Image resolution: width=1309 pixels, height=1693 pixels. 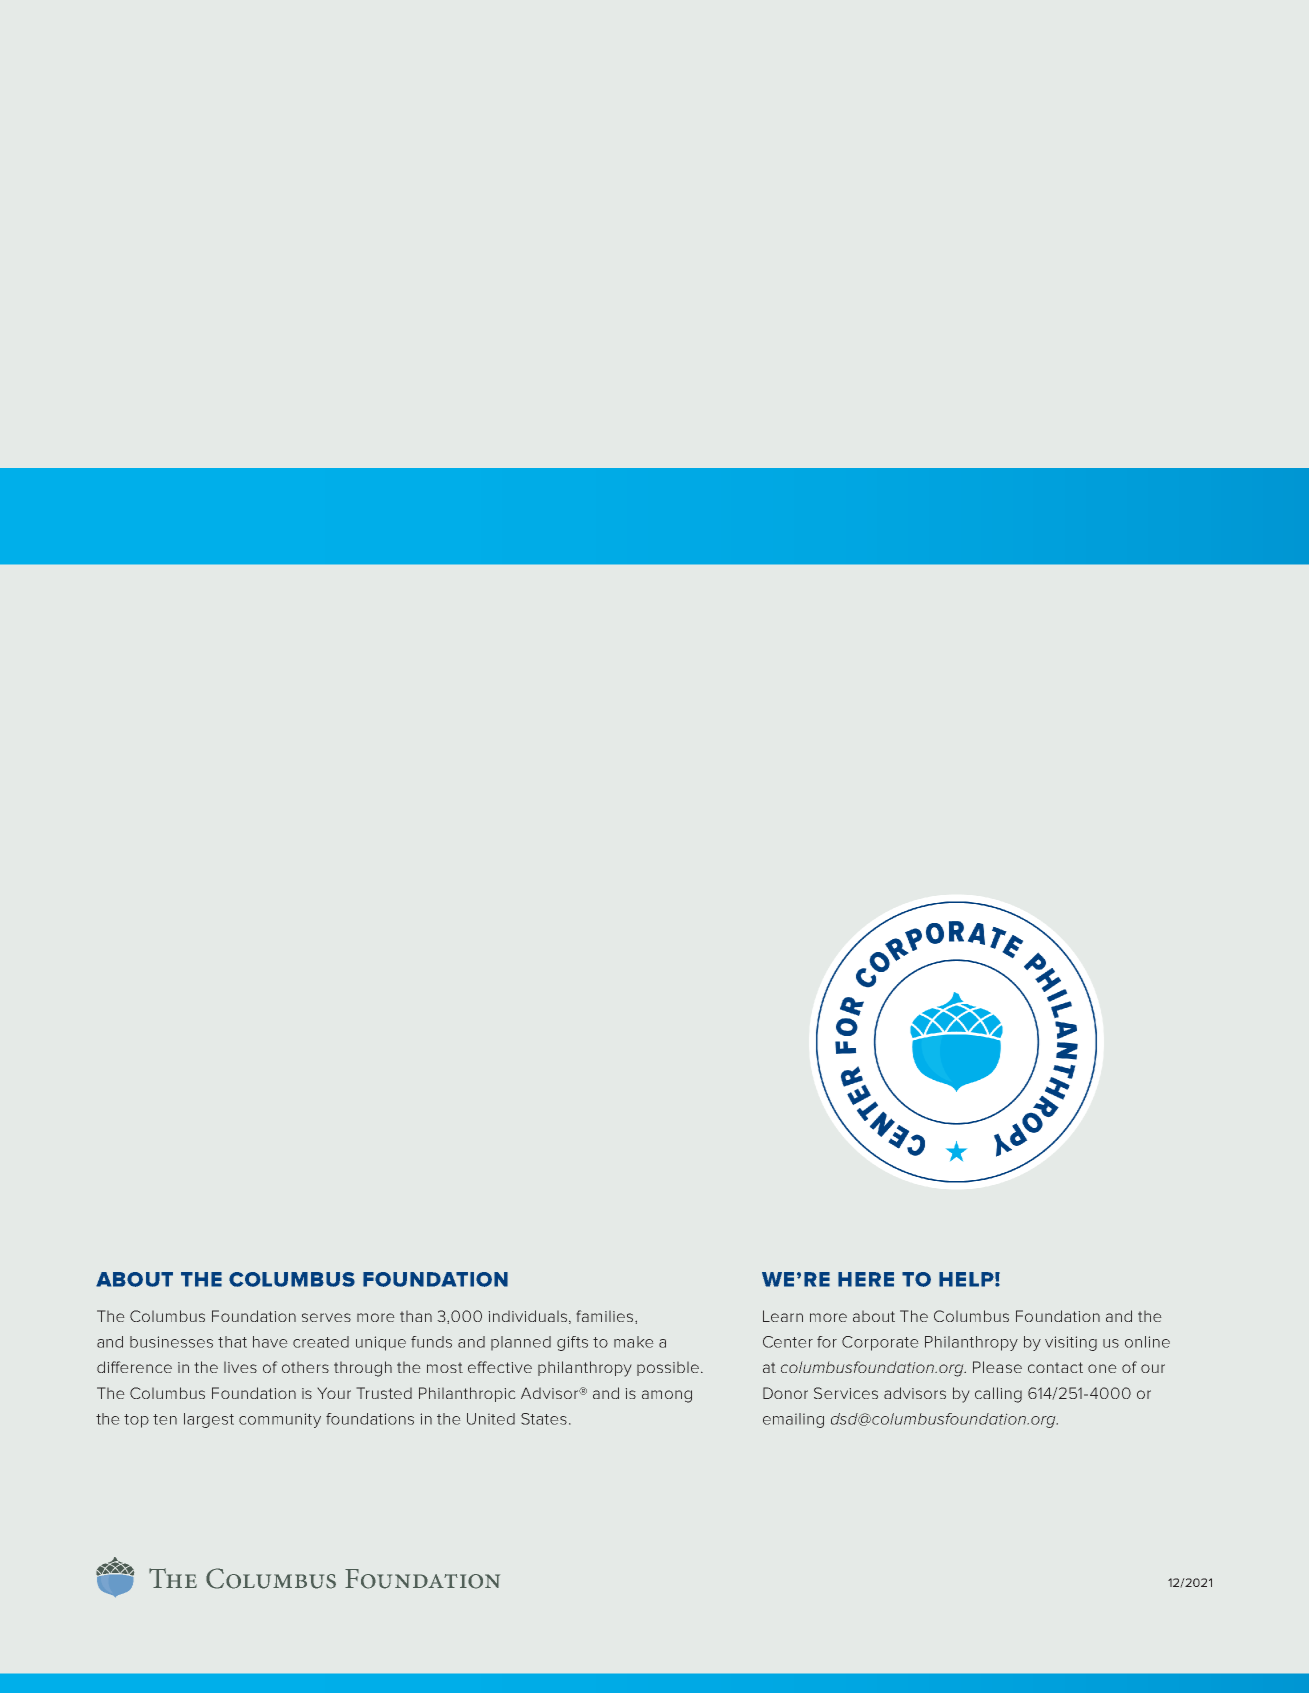 I want to click on HERE, so click(x=866, y=1279).
